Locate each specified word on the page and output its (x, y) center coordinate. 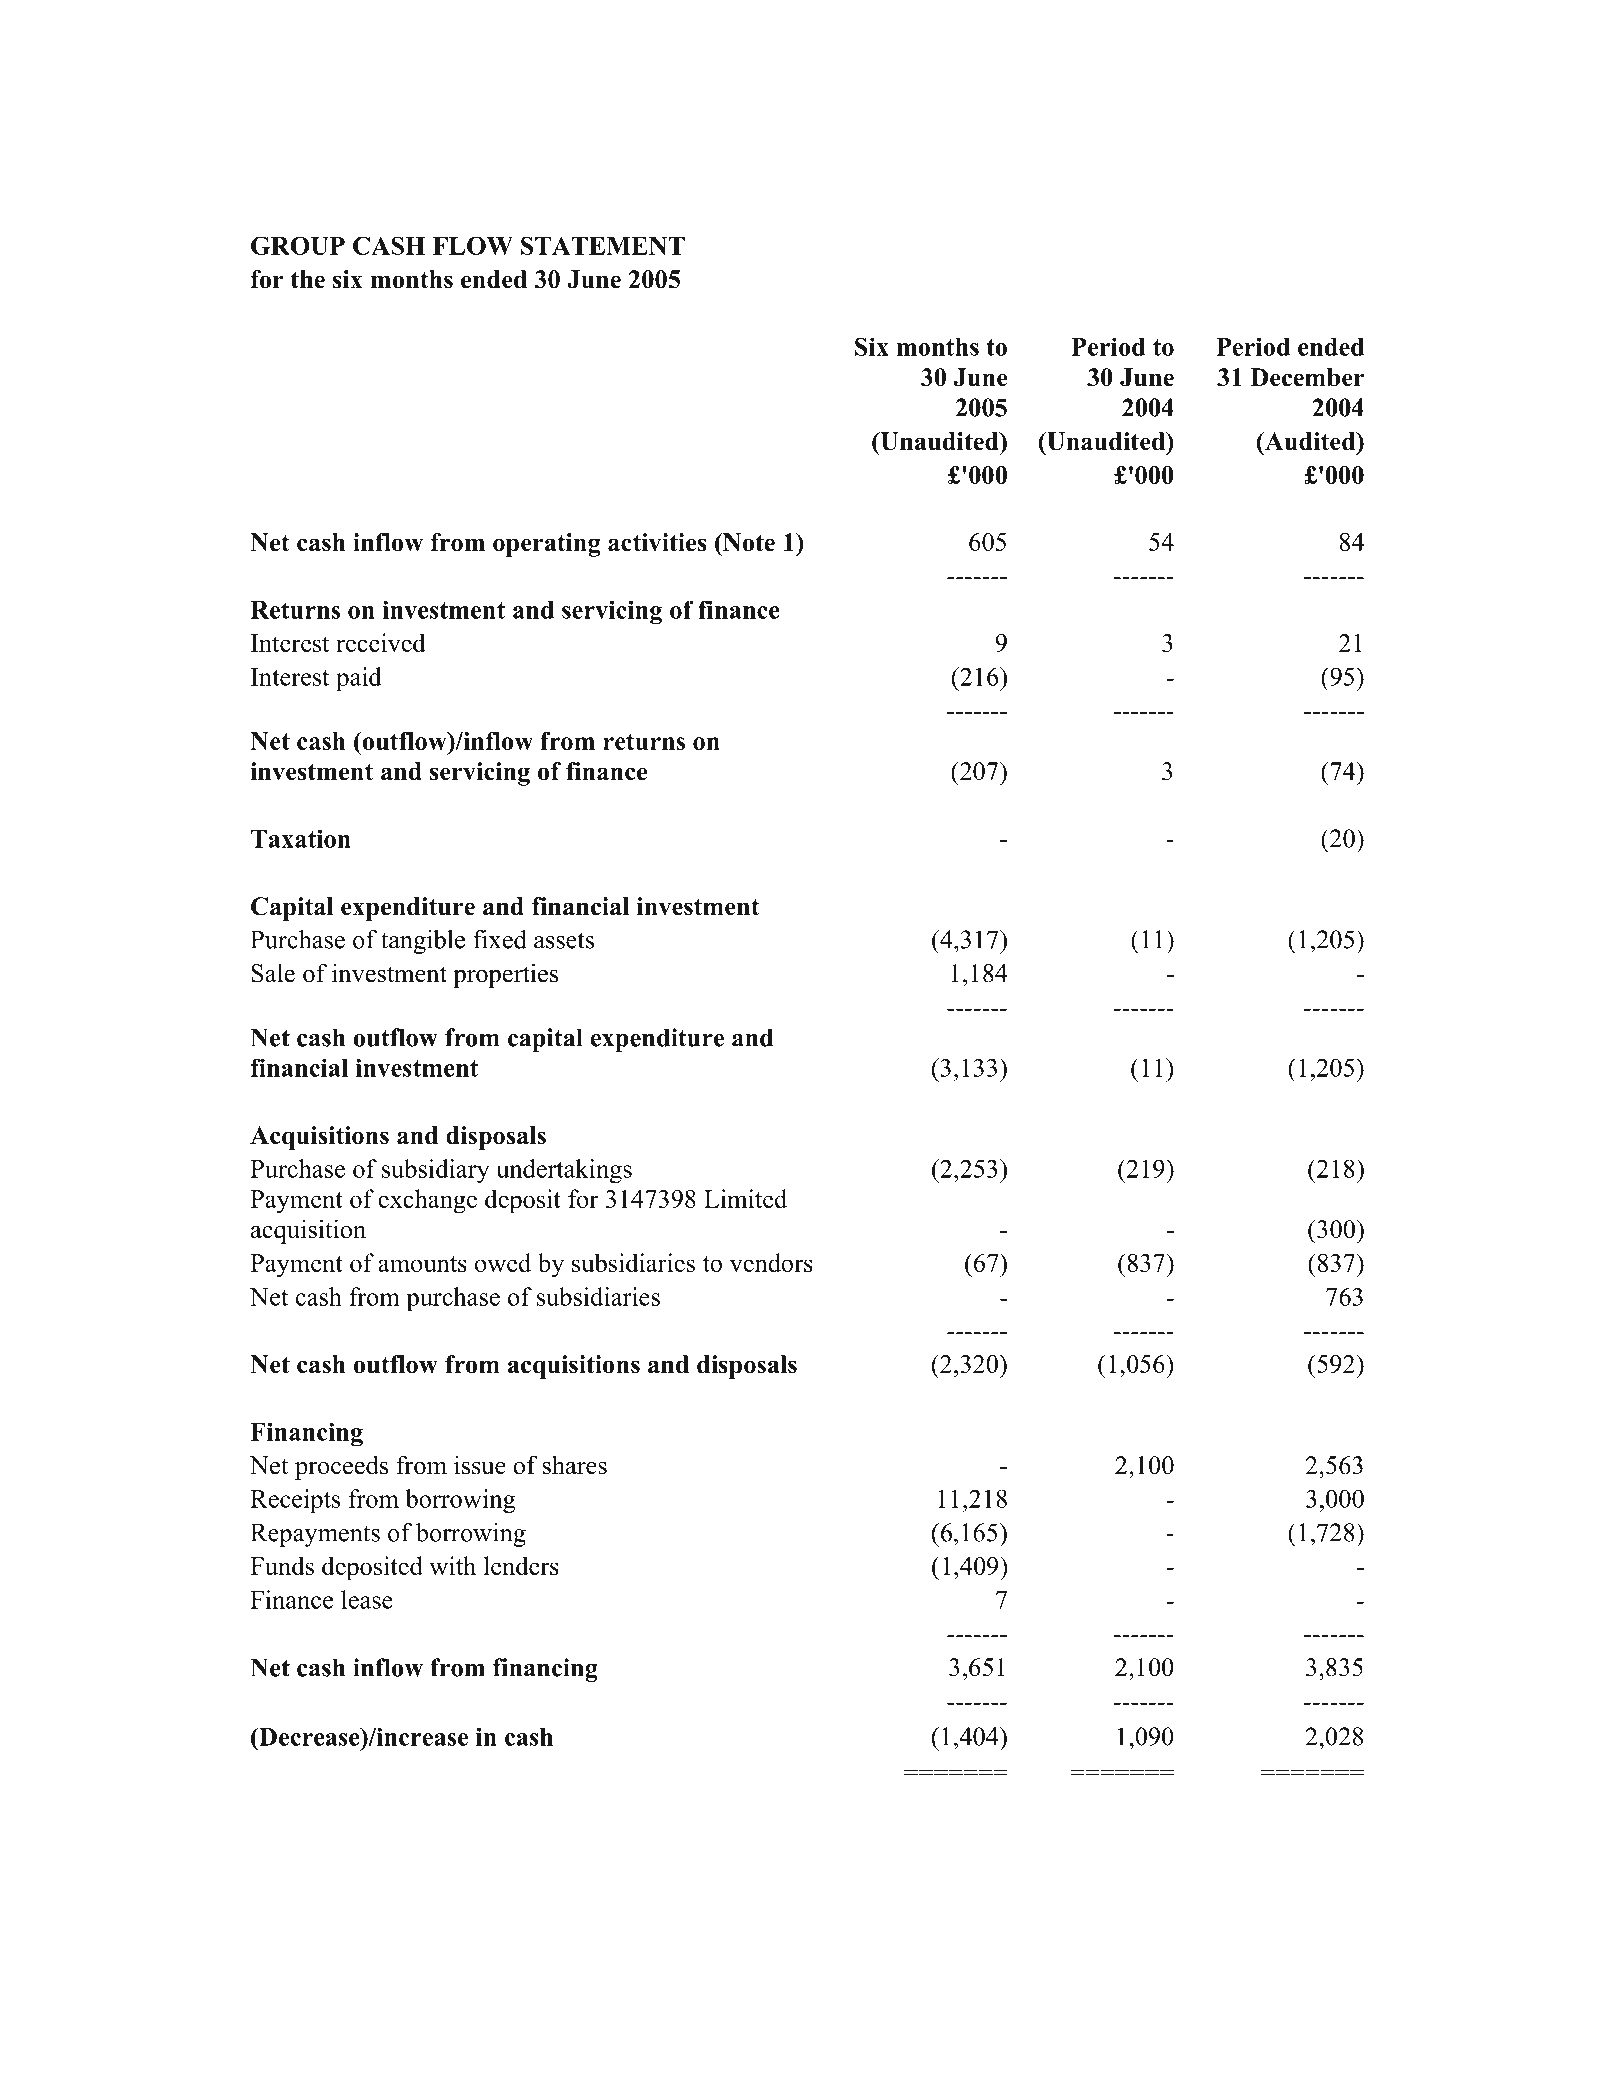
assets (564, 940)
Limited (745, 1198)
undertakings (564, 1171)
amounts (422, 1264)
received (381, 642)
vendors (771, 1262)
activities (657, 542)
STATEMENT (603, 245)
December (1307, 377)
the (308, 279)
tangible (423, 942)
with (452, 1565)
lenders (521, 1565)
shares (575, 1465)
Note (748, 542)
